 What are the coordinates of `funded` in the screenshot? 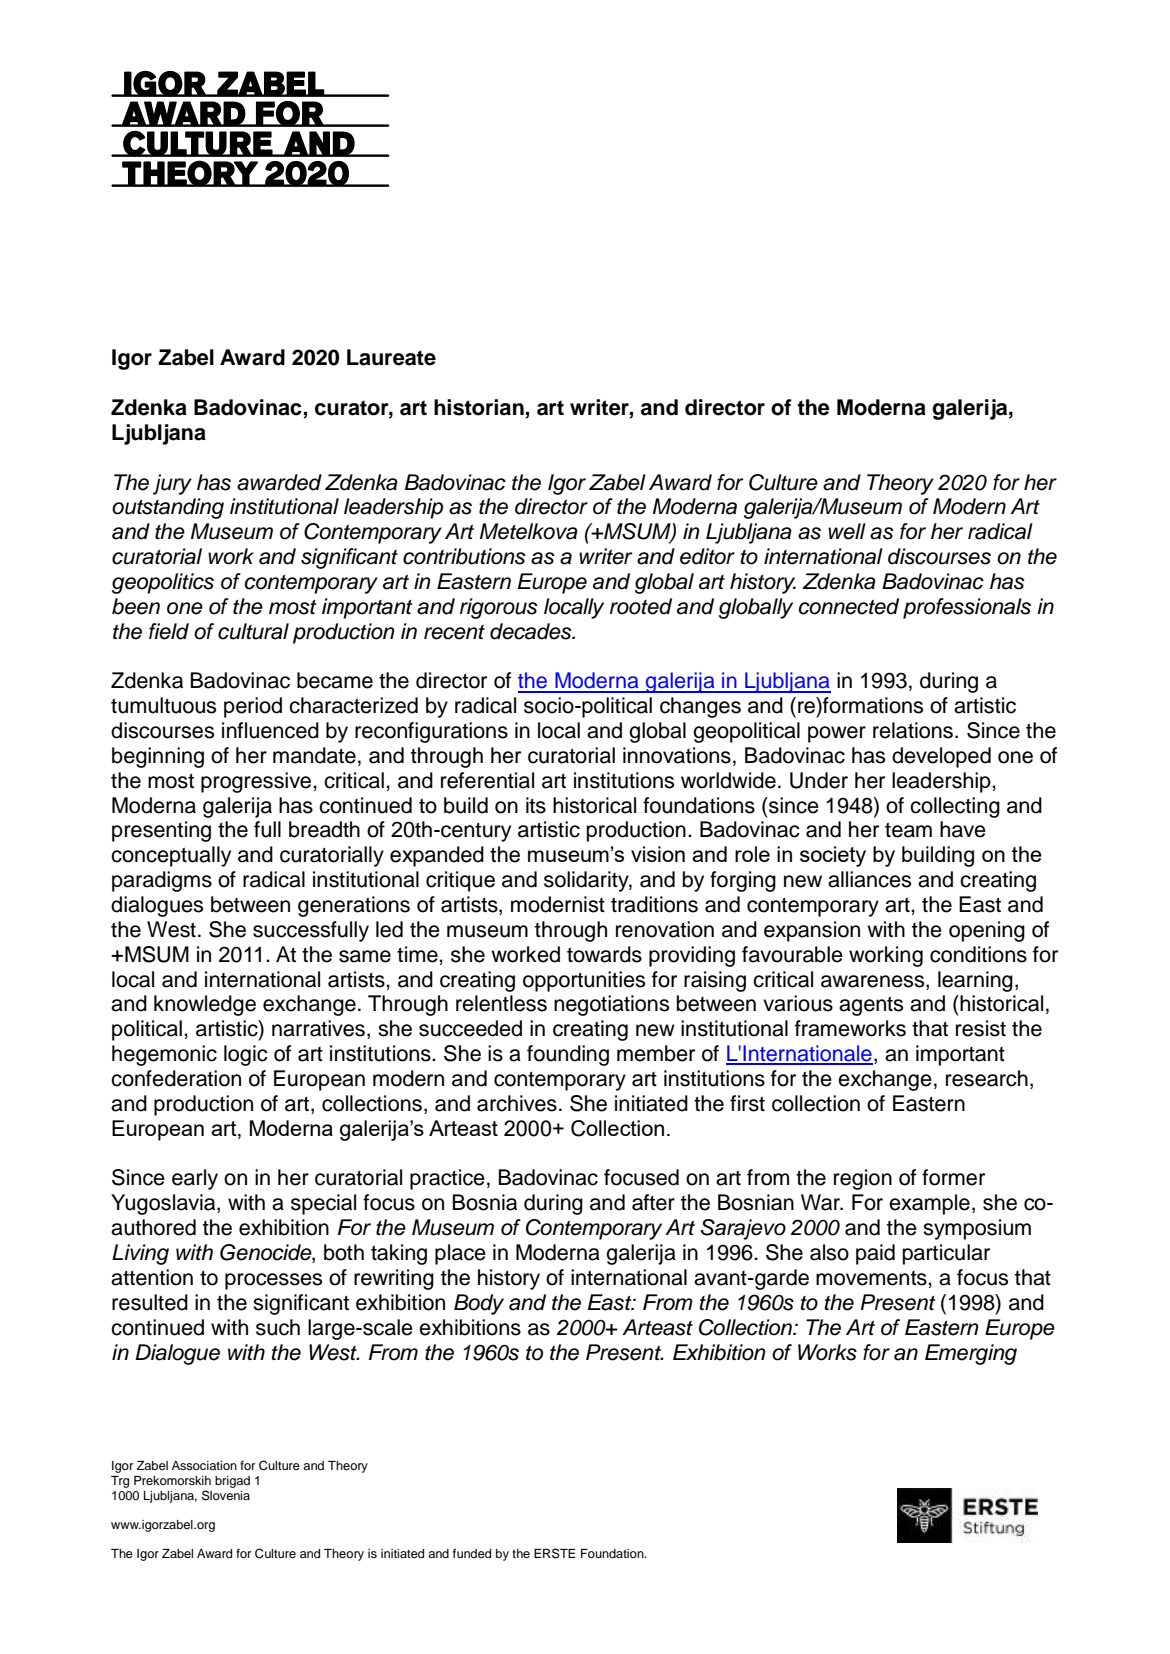 It's located at (472, 1553).
